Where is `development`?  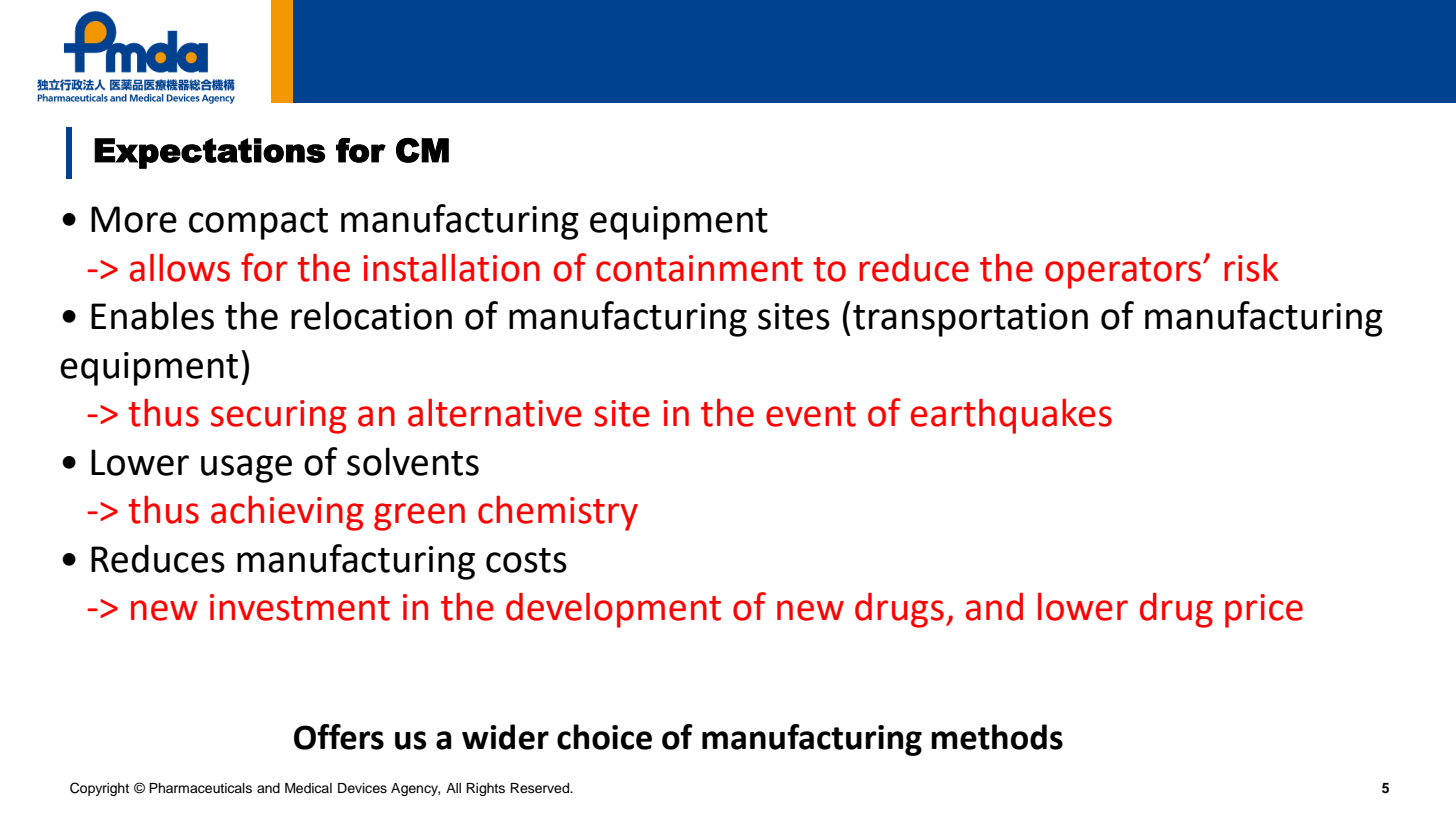
development is located at coordinates (613, 610).
